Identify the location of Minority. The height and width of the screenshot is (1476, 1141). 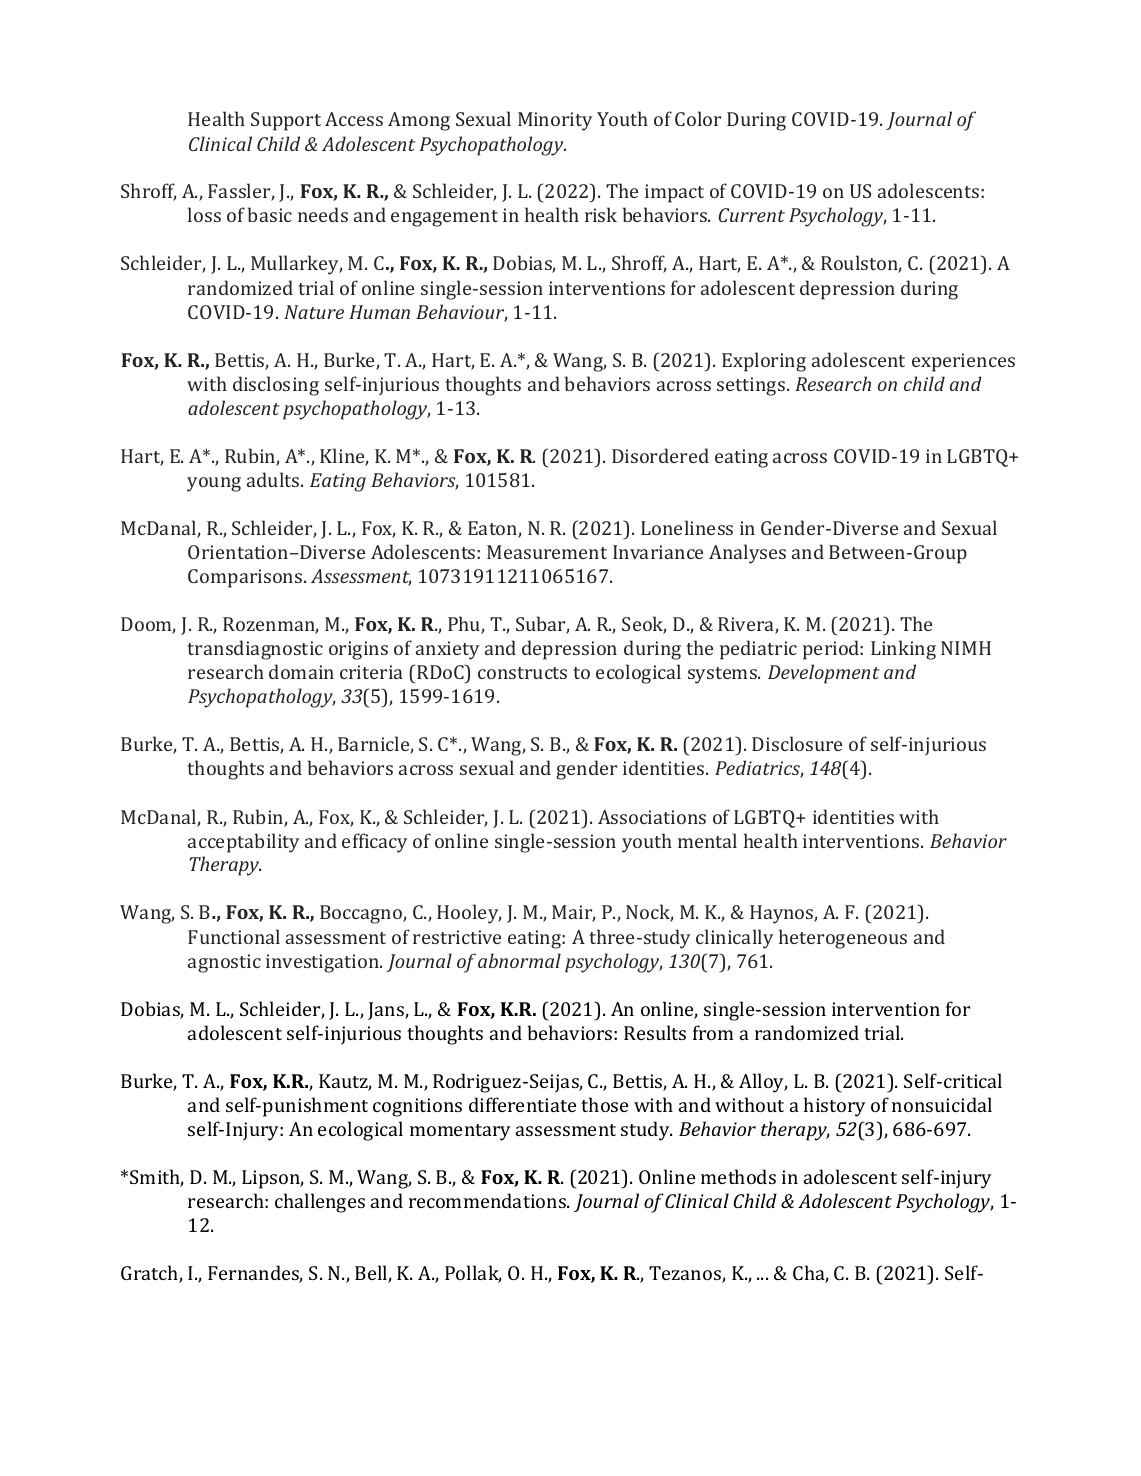
(555, 121).
